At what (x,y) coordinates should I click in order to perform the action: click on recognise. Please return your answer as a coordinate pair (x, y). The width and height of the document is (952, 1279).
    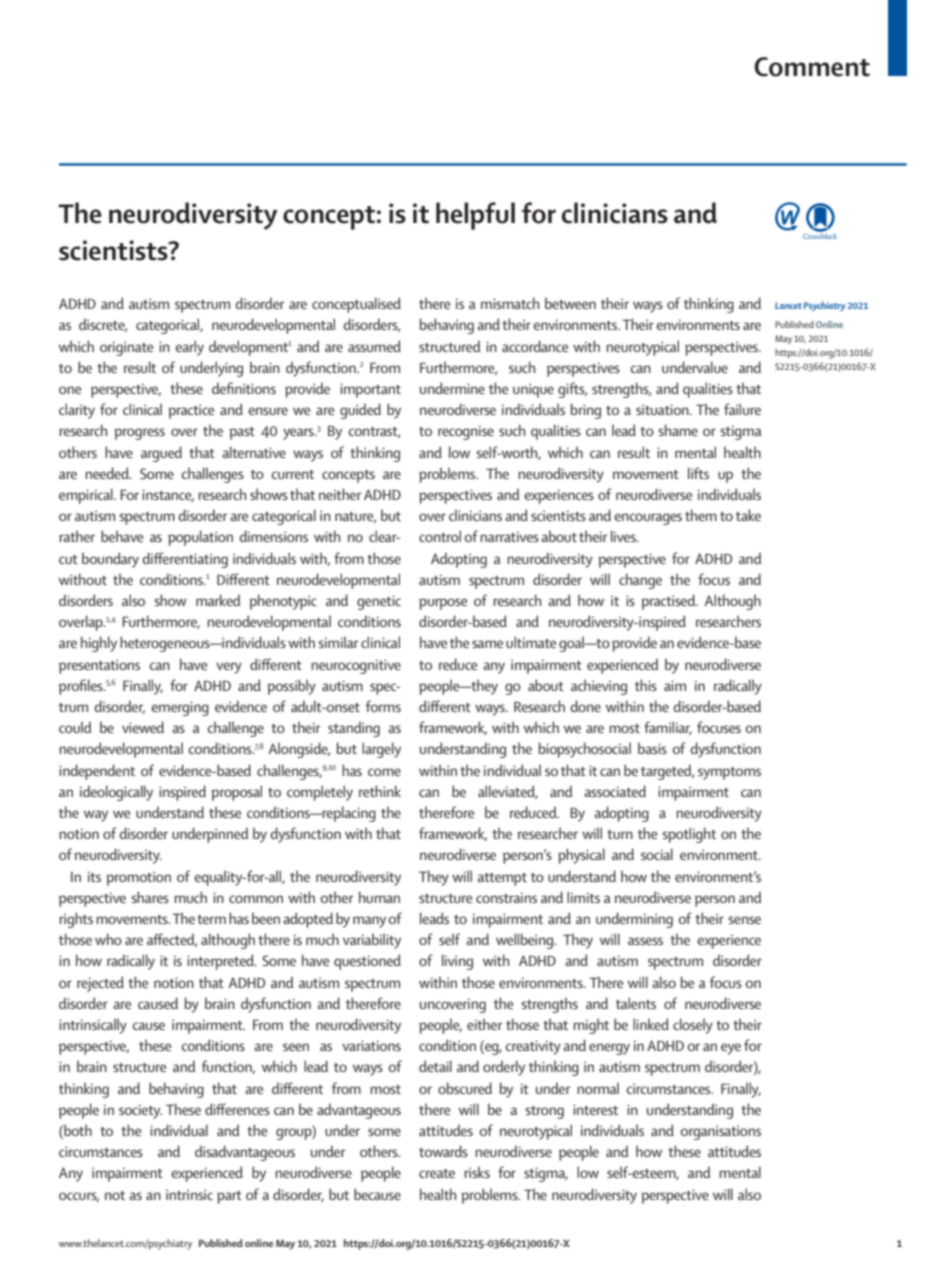
    Looking at the image, I should click on (466, 432).
